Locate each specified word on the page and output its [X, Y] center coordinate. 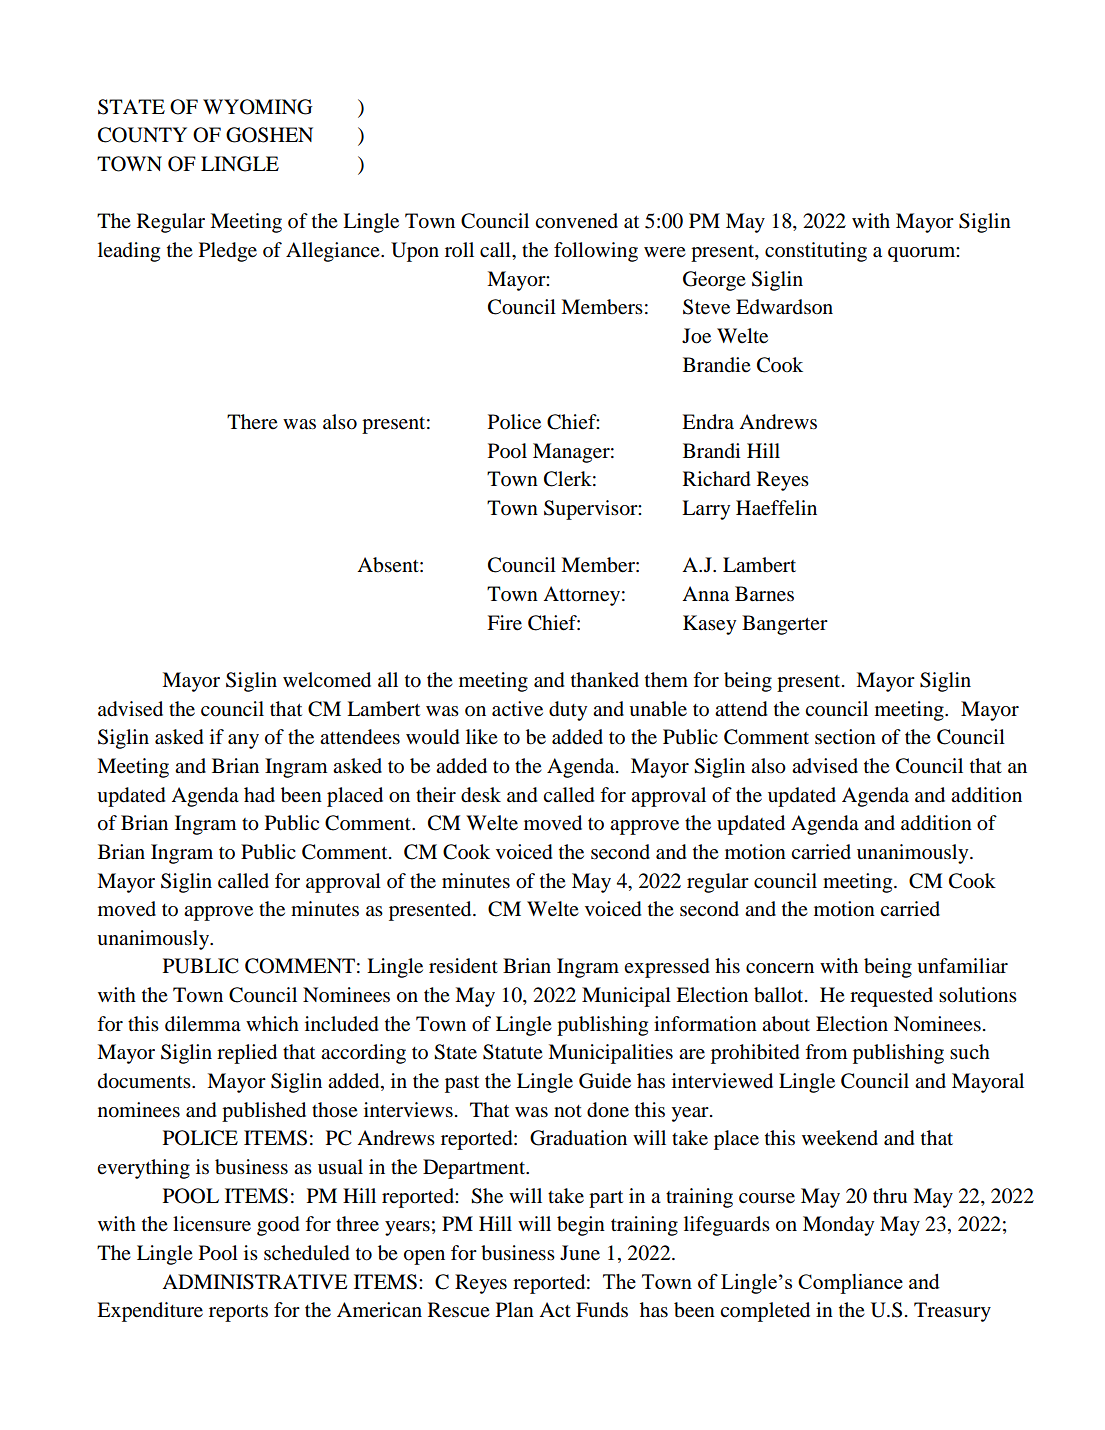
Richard [717, 479]
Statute [513, 1052]
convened [576, 221]
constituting [816, 252]
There [252, 421]
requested [891, 997]
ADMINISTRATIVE [254, 1282]
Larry [706, 510]
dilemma [203, 1024]
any [243, 741]
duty [568, 711]
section [845, 737]
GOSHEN [269, 135]
